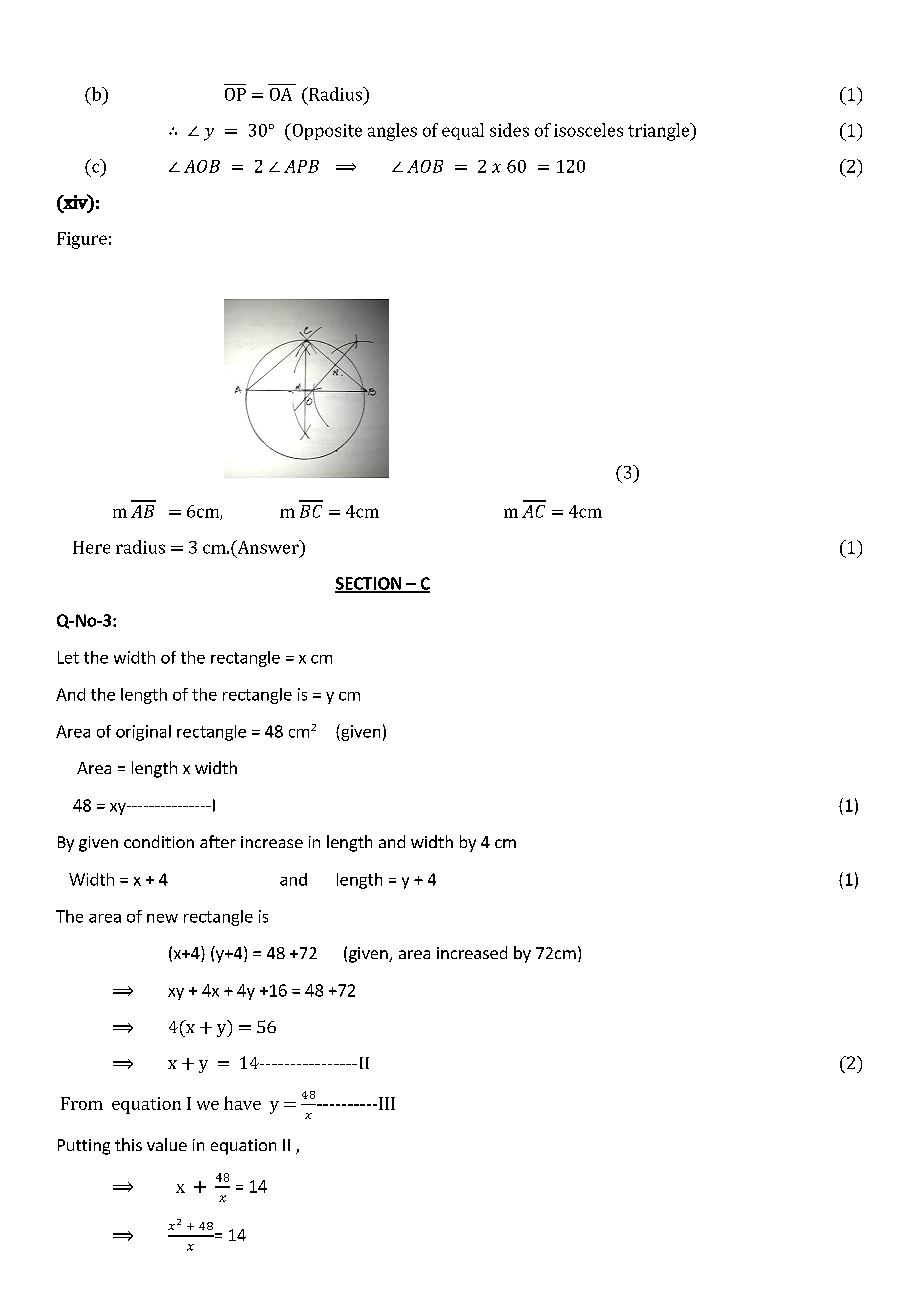 The image size is (924, 1308). I want to click on isosceles, so click(588, 130).
